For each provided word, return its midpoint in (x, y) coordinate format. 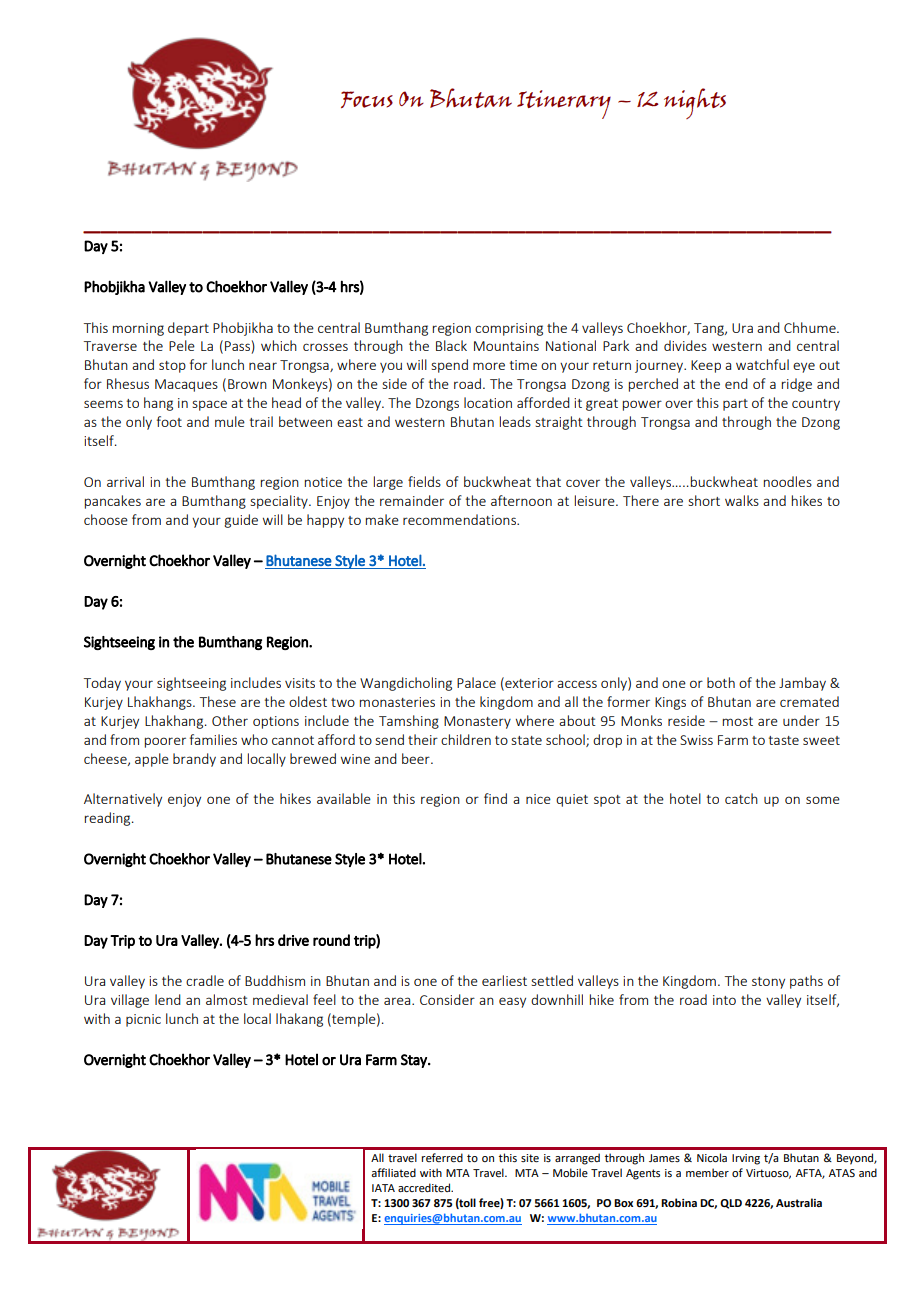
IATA (383, 1188)
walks (742, 500)
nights (695, 103)
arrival (125, 481)
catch (741, 798)
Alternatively (123, 800)
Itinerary (564, 104)
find (495, 798)
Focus (367, 99)
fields (424, 481)
